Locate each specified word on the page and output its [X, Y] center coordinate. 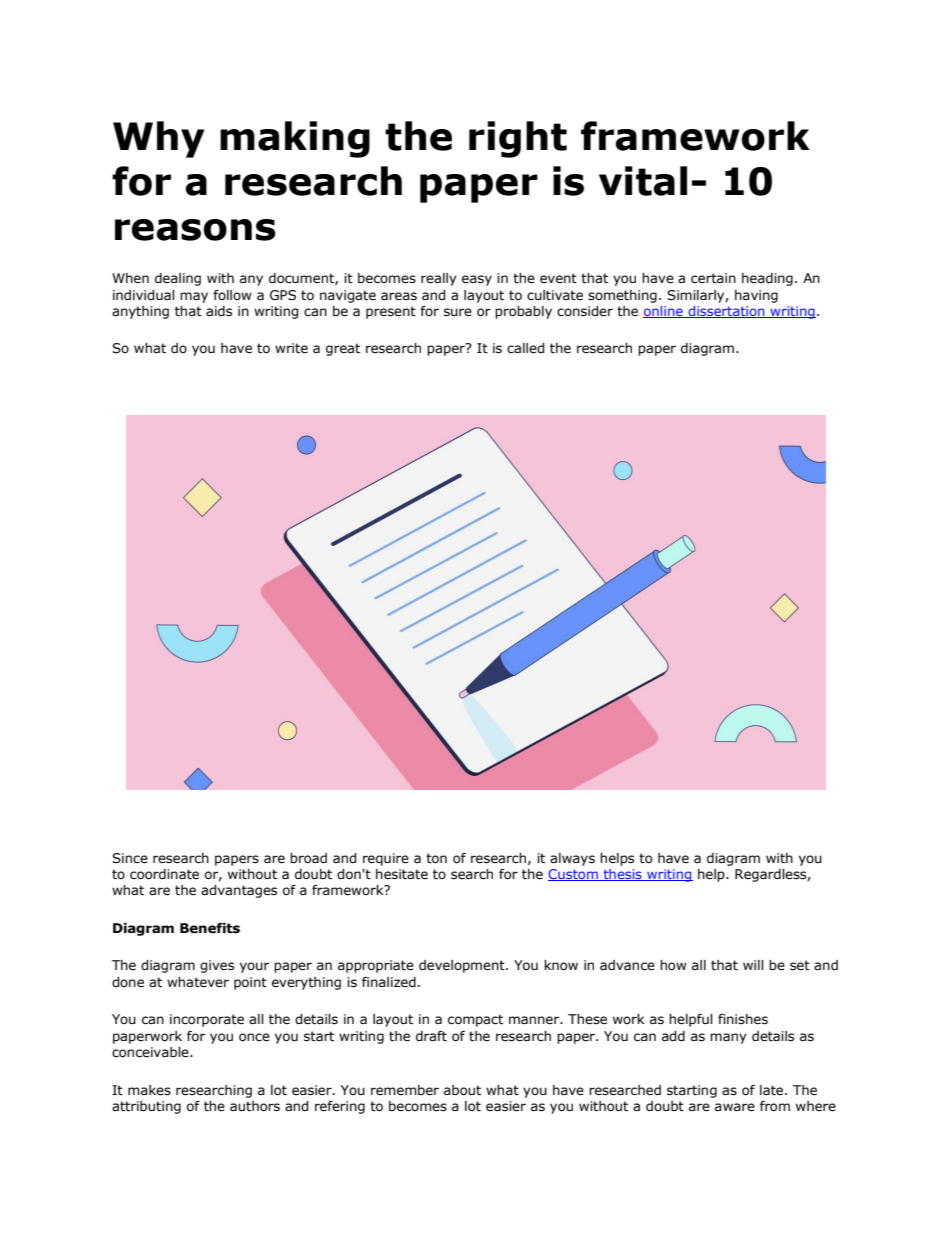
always [572, 859]
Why [158, 139]
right [518, 139]
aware [735, 1107]
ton [436, 858]
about [462, 1090]
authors [255, 1106]
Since [130, 858]
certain [713, 278]
